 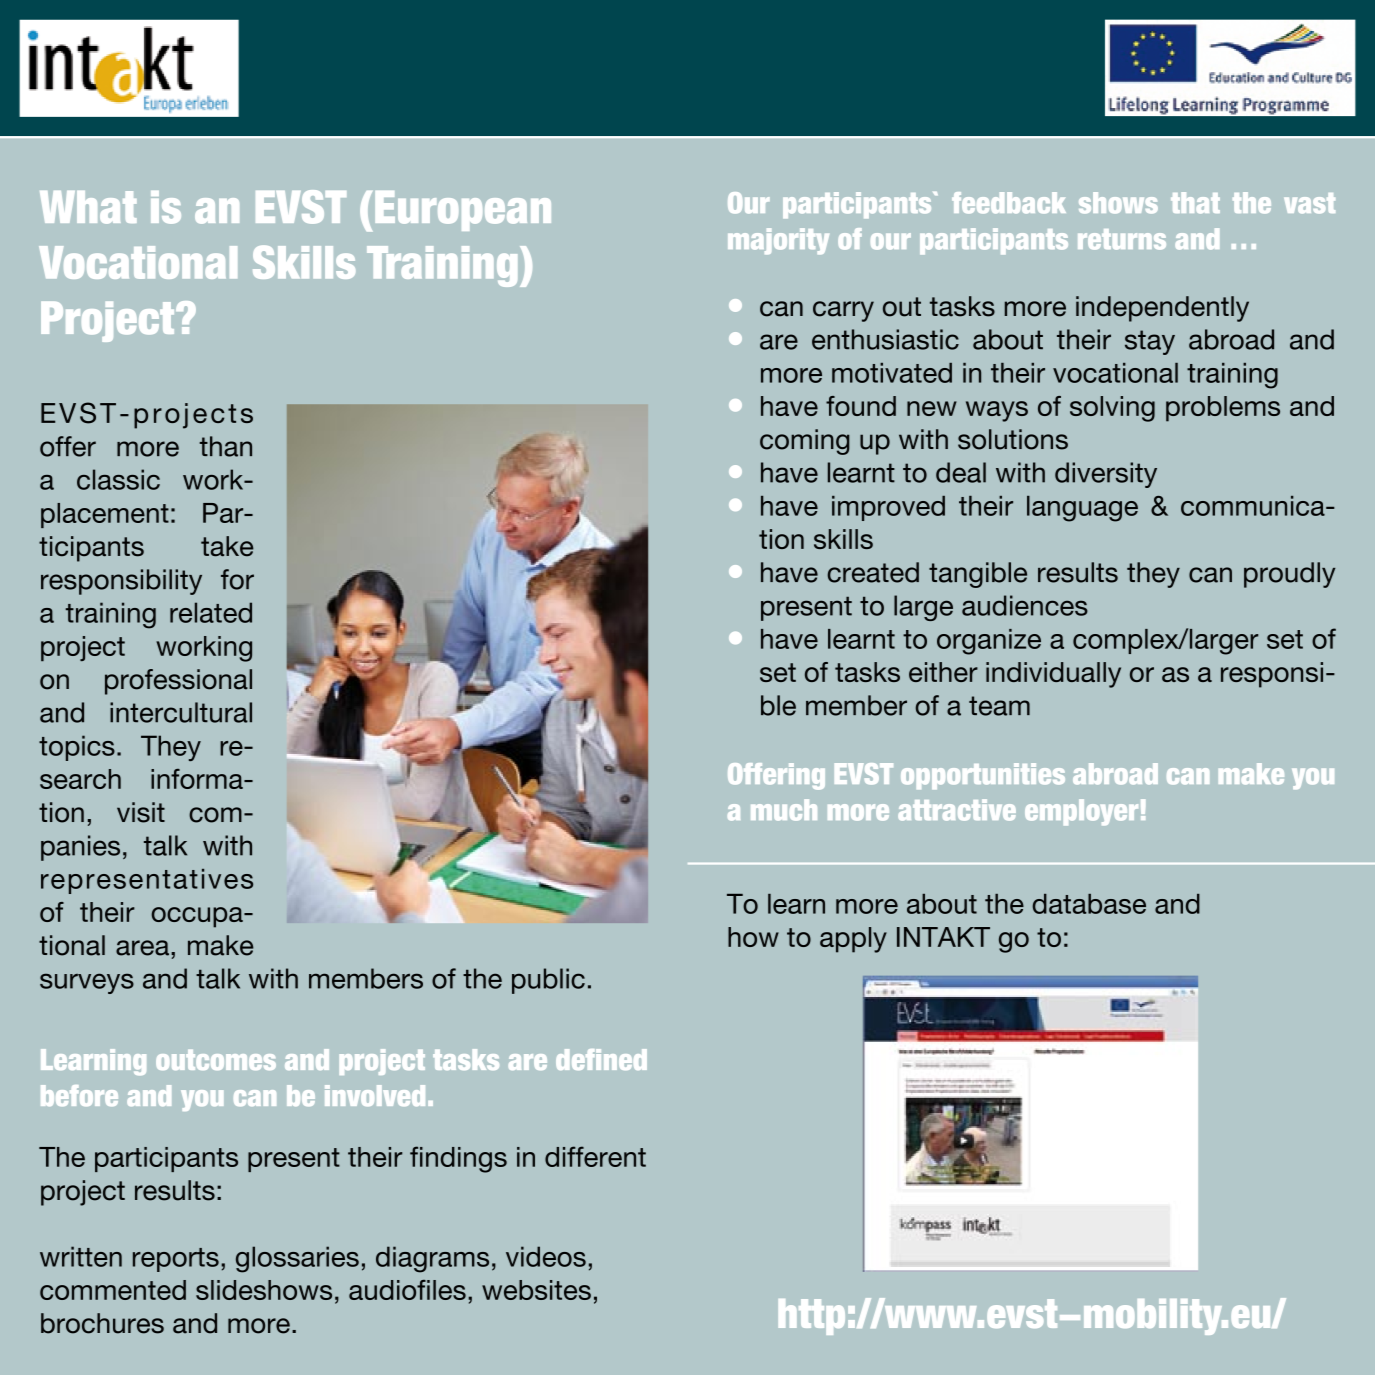 What do you see at coordinates (181, 712) in the screenshot?
I see `intercultural` at bounding box center [181, 712].
